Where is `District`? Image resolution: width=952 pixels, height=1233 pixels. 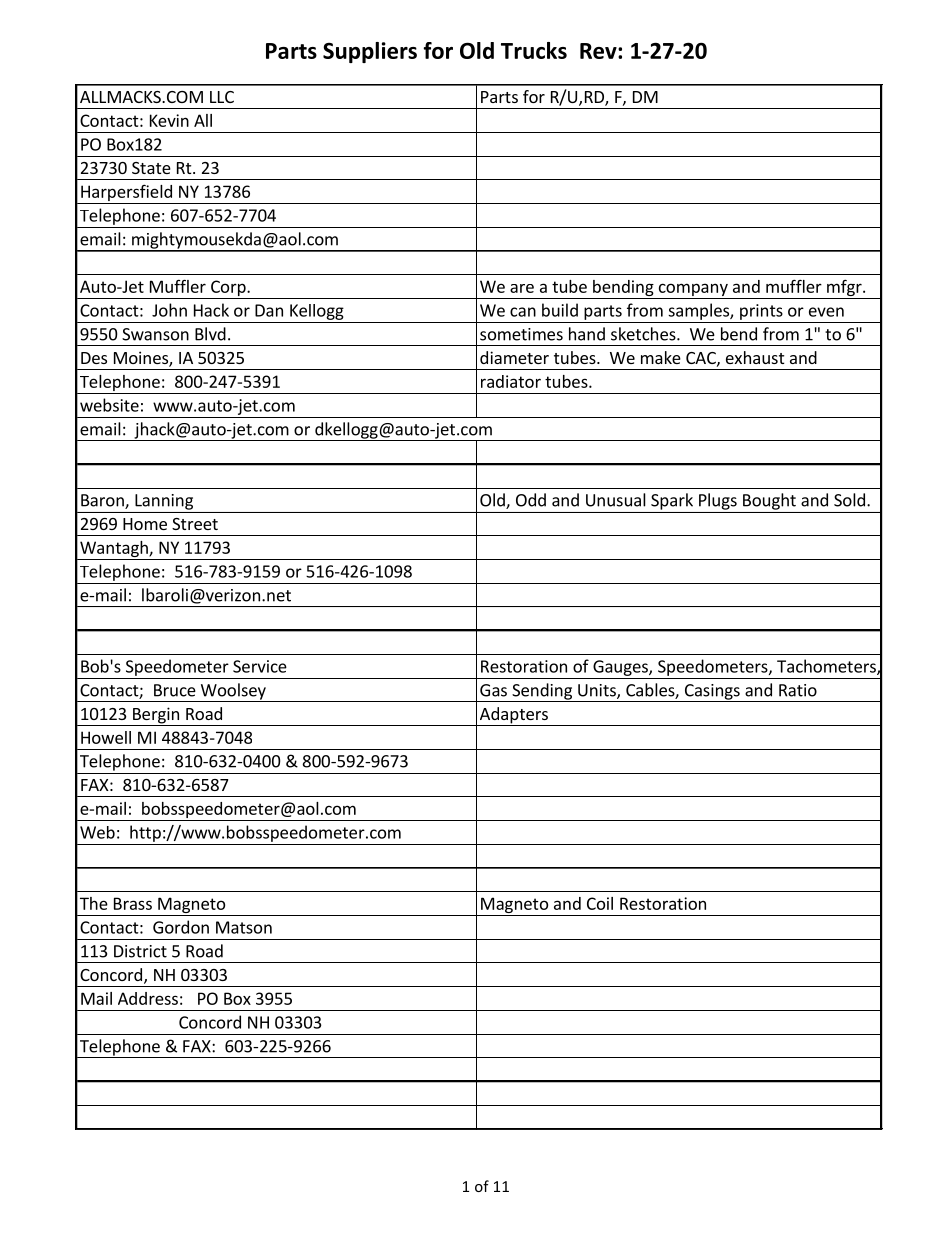 District is located at coordinates (140, 951).
